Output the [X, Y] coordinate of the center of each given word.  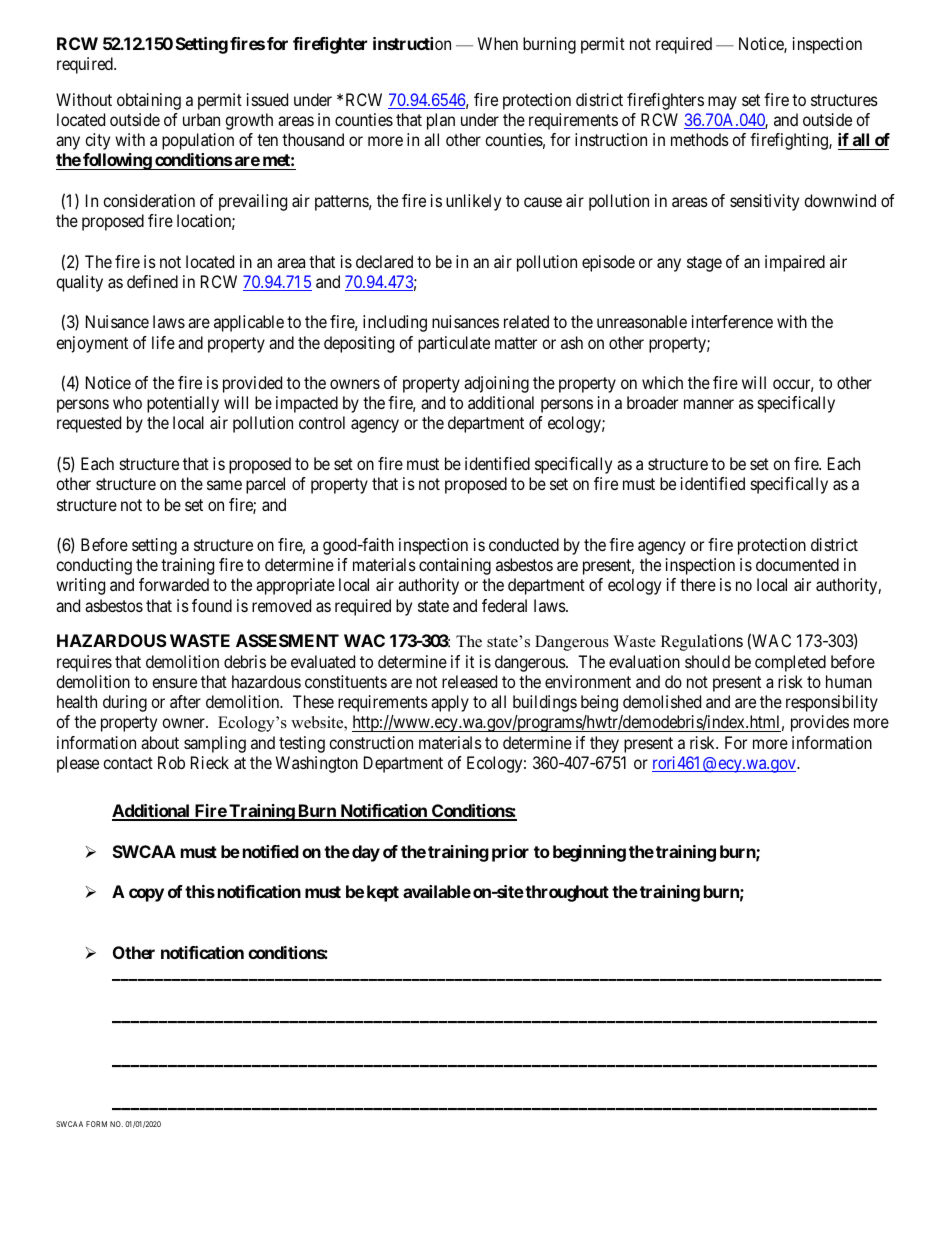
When [498, 43]
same [224, 485]
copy [146, 895]
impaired [795, 263]
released [469, 681]
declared [384, 261]
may [722, 103]
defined [152, 281]
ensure [174, 683]
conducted [524, 544]
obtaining [149, 101]
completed [790, 663]
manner [709, 404]
